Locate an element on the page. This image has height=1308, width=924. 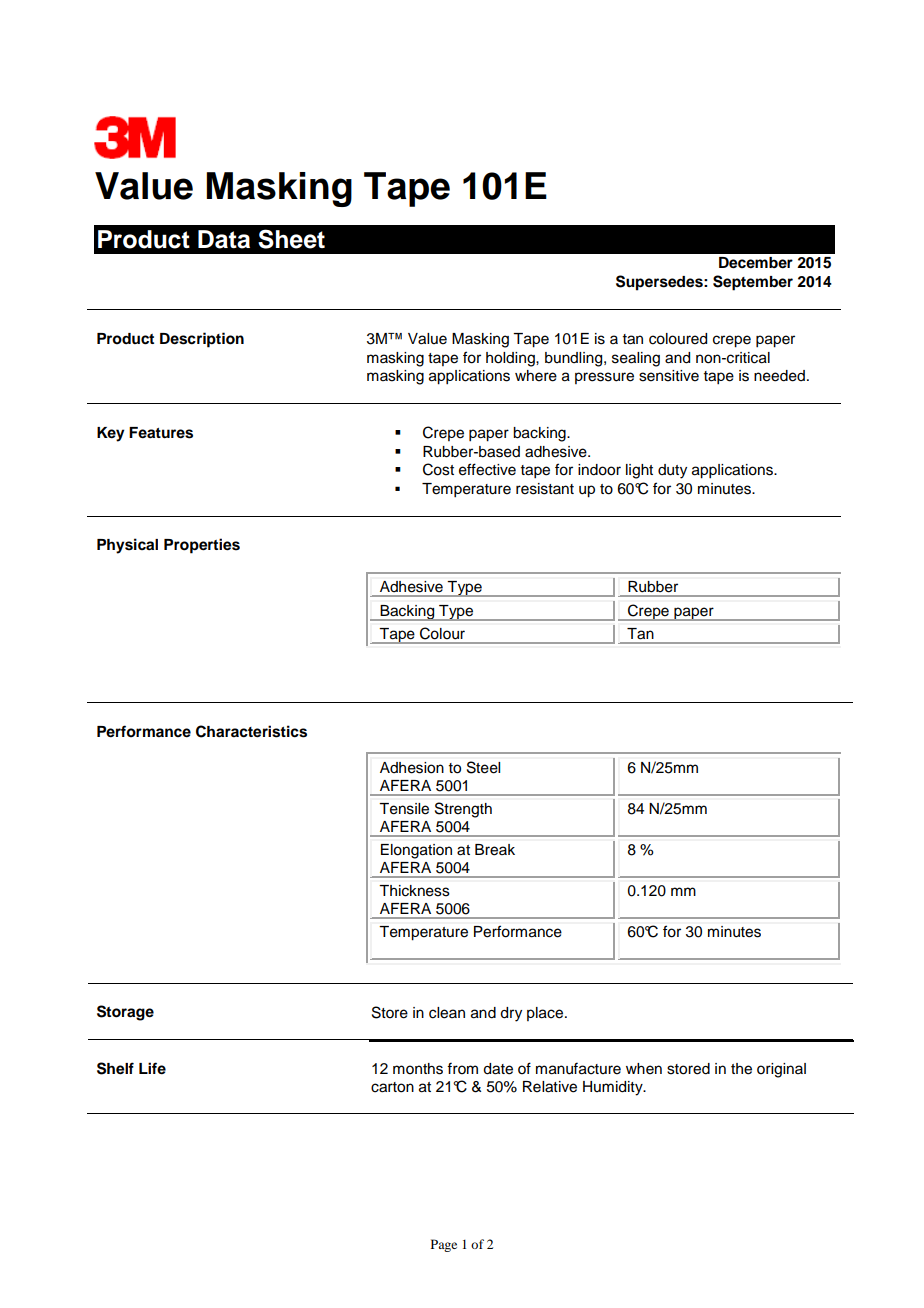
Life is located at coordinates (152, 1068).
